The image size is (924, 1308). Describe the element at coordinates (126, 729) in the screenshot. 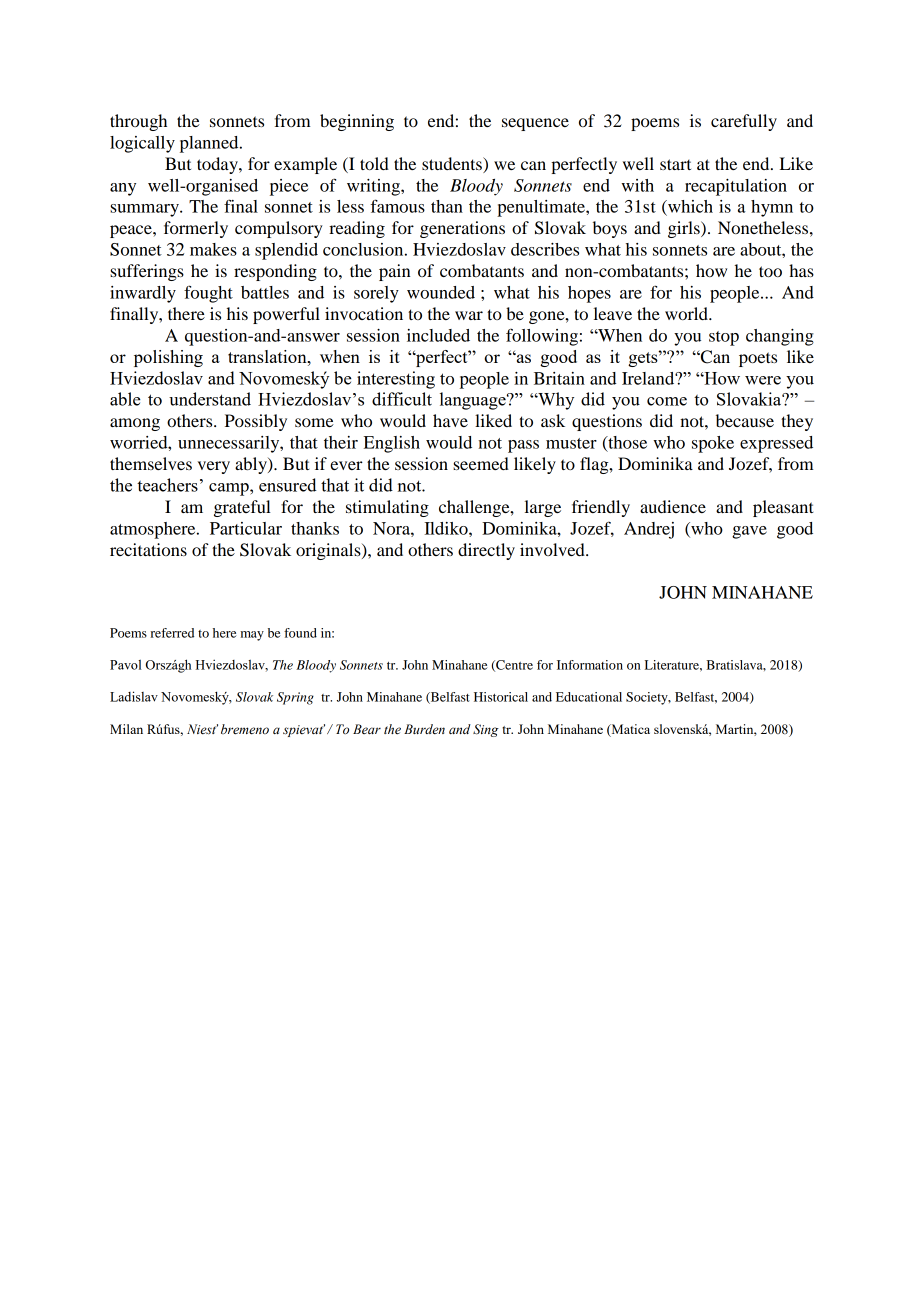

I see `Milan` at that location.
